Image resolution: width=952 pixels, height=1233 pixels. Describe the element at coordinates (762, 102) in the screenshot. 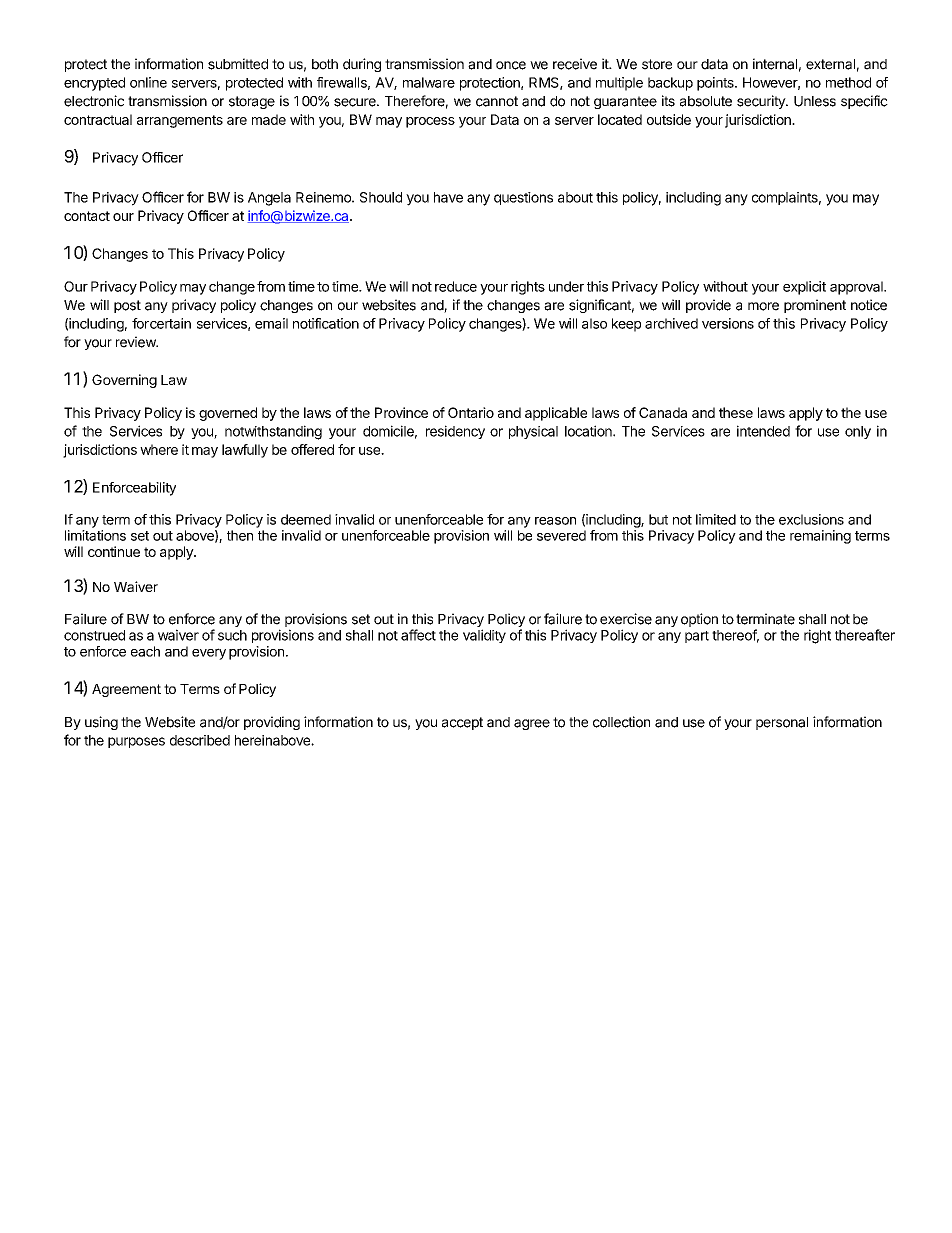

I see `security` at that location.
